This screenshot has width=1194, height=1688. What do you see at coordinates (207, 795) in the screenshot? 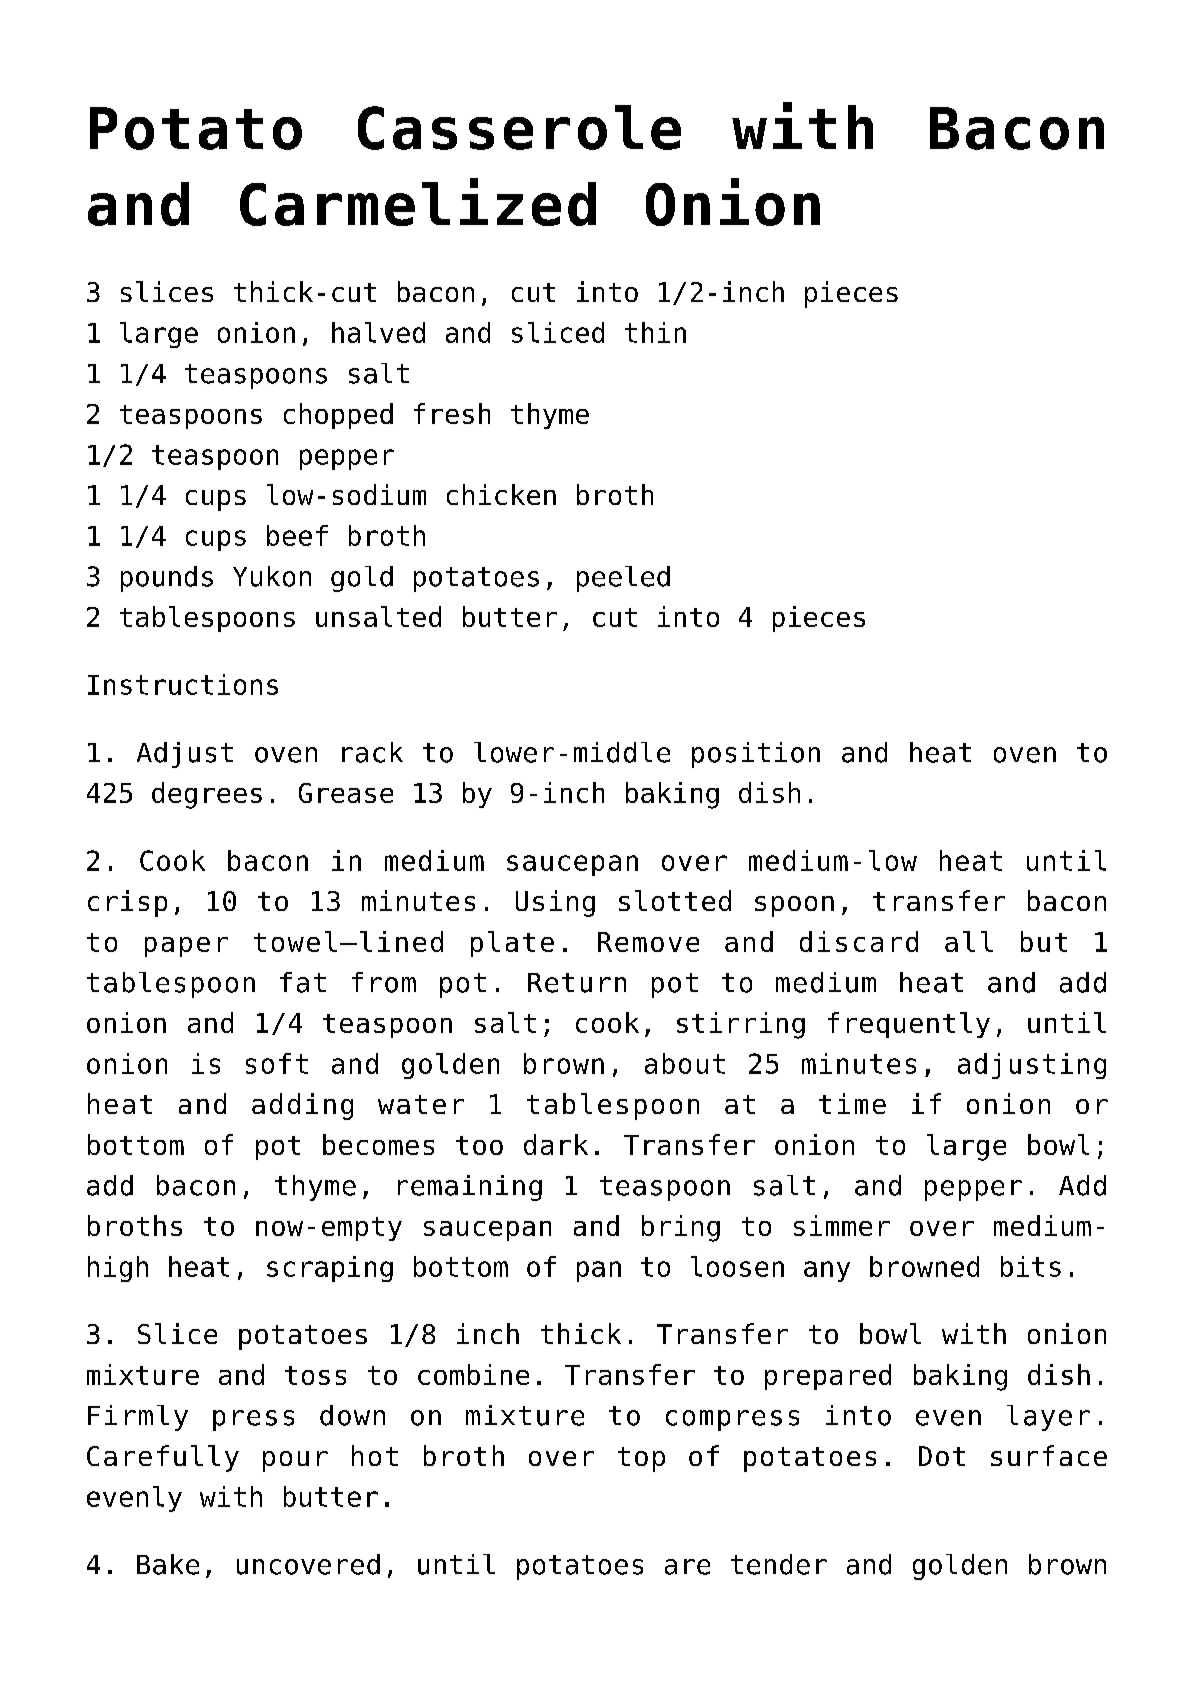
I see `degrees` at bounding box center [207, 795].
